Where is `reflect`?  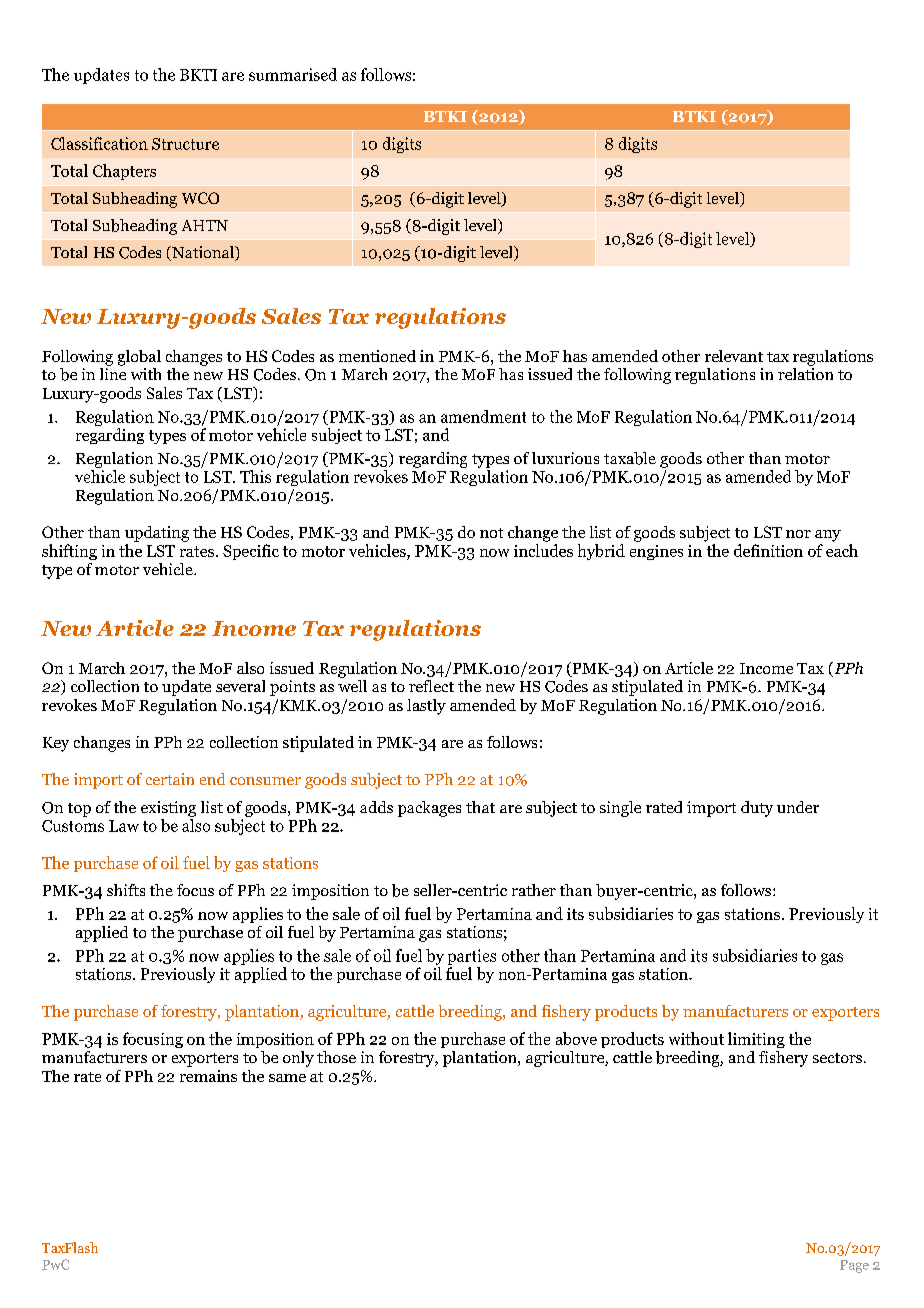
reflect is located at coordinates (431, 686).
